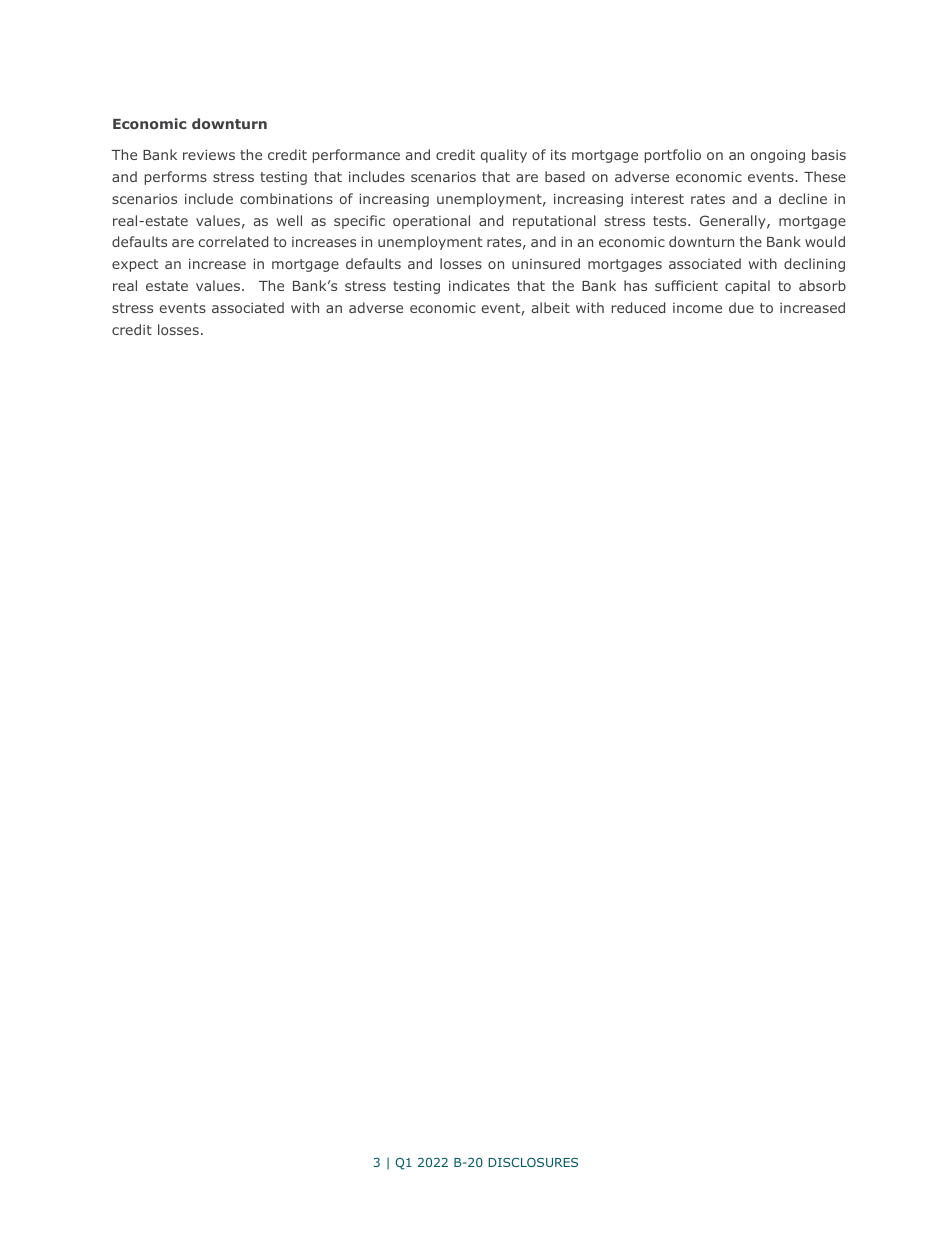 The height and width of the screenshot is (1233, 952). Describe the element at coordinates (638, 307) in the screenshot. I see `reduced` at that location.
